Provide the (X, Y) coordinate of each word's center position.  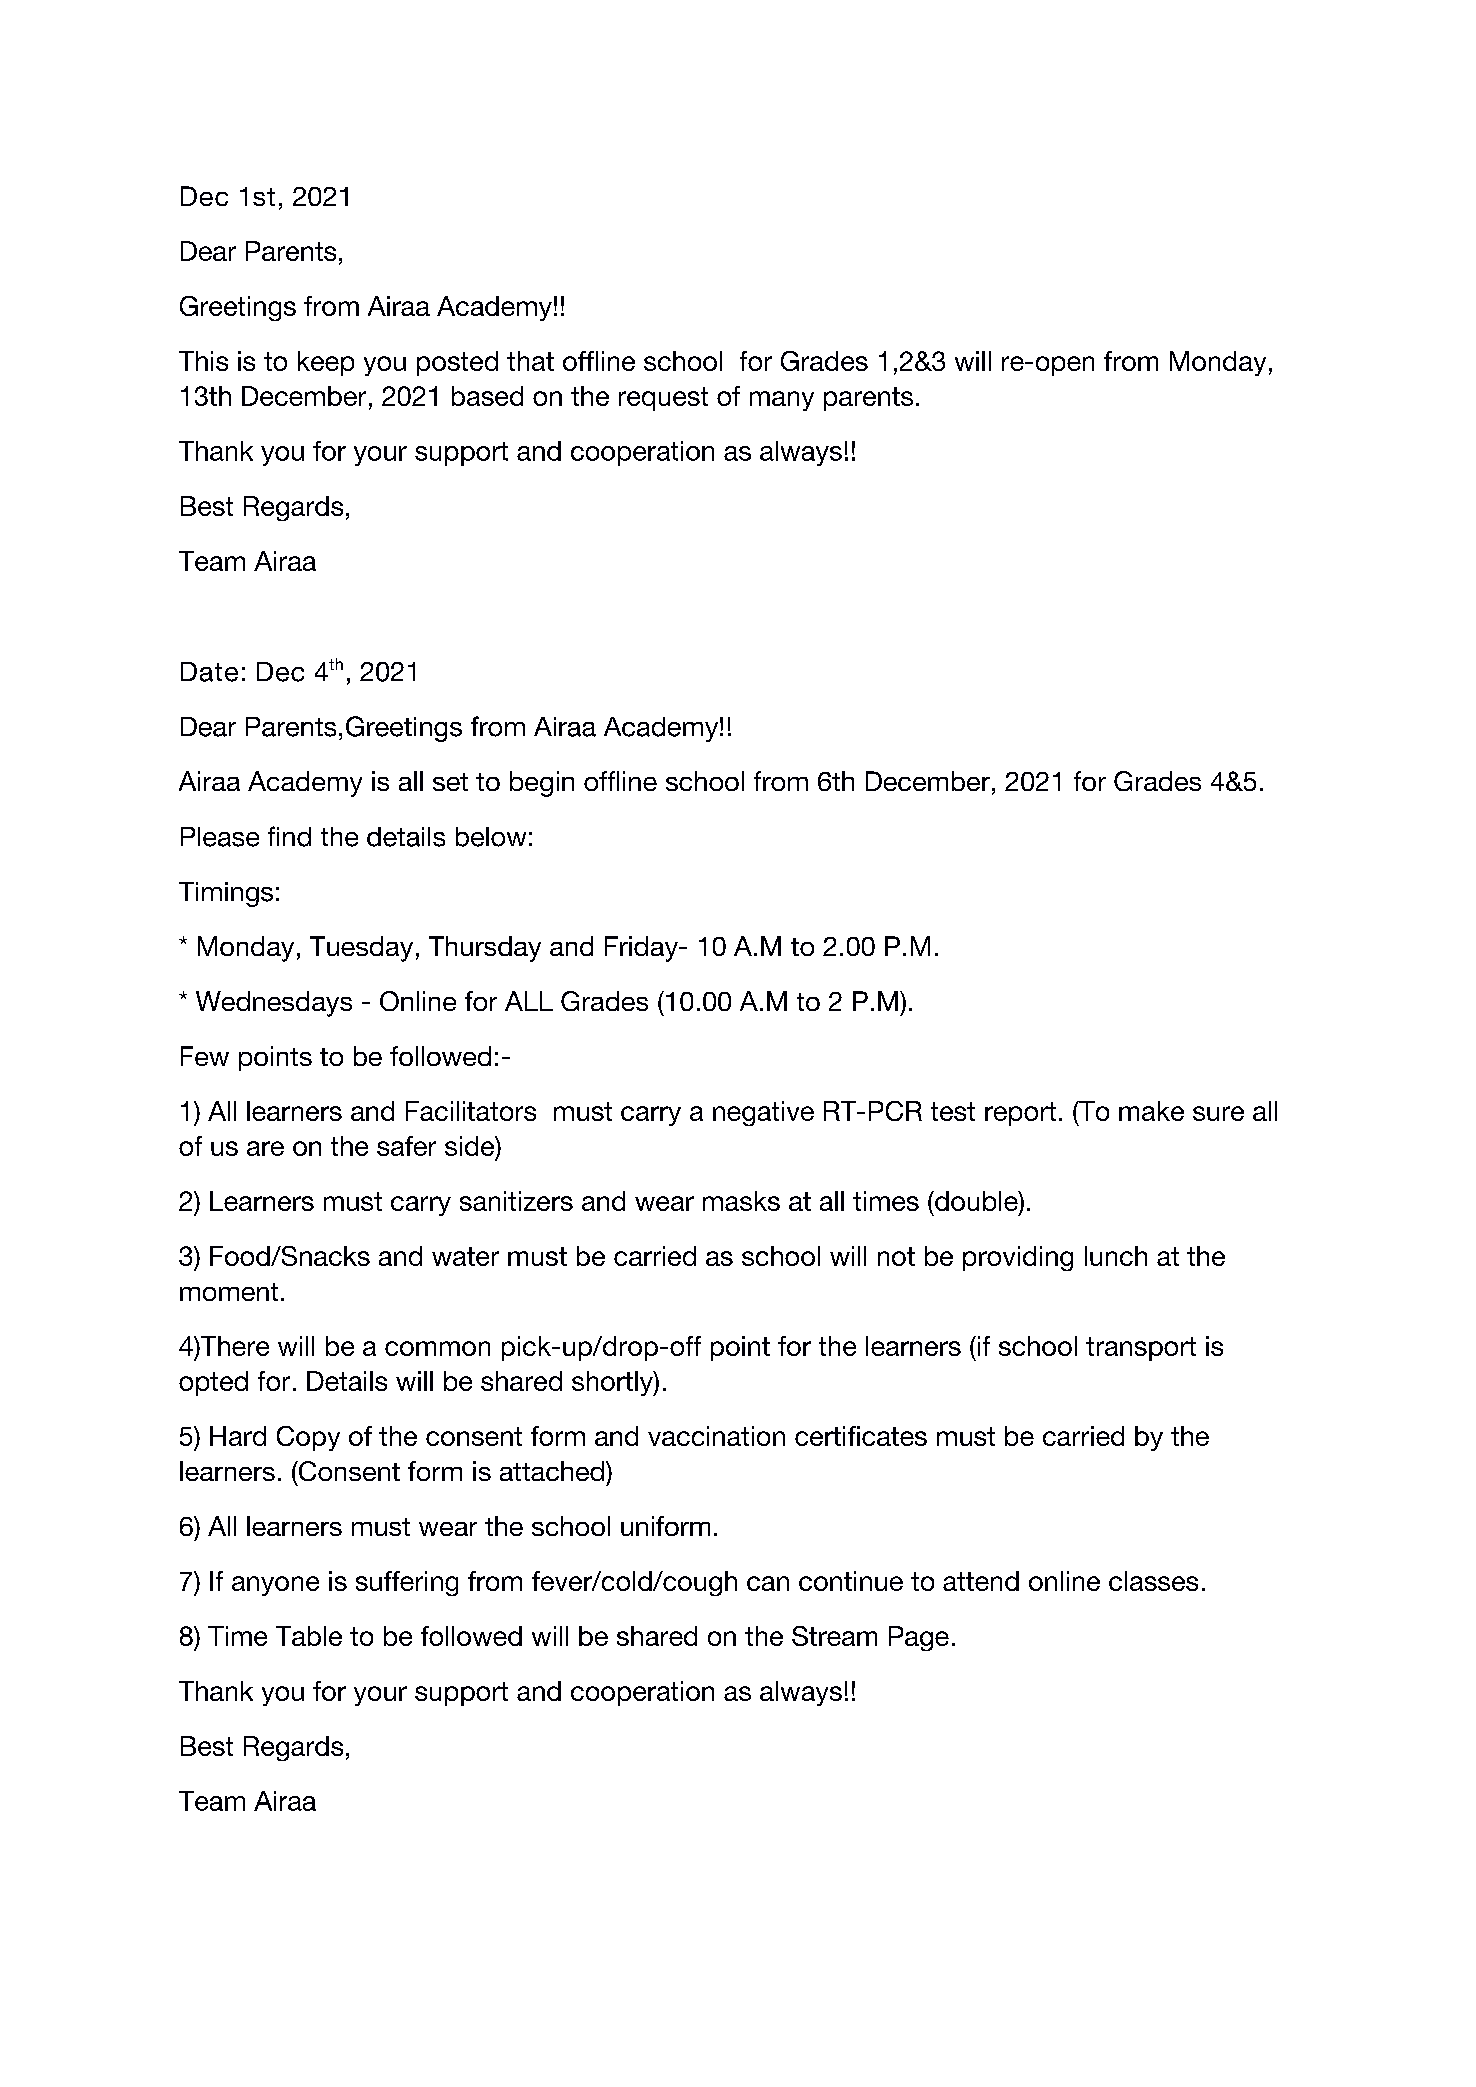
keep (326, 363)
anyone (275, 1586)
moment (229, 1292)
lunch (1116, 1256)
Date (209, 672)
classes (1153, 1581)
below (491, 837)
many (782, 401)
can (768, 1583)
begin (542, 784)
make (1151, 1111)
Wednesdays (274, 1004)
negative (763, 1113)
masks (741, 1201)
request (663, 399)
